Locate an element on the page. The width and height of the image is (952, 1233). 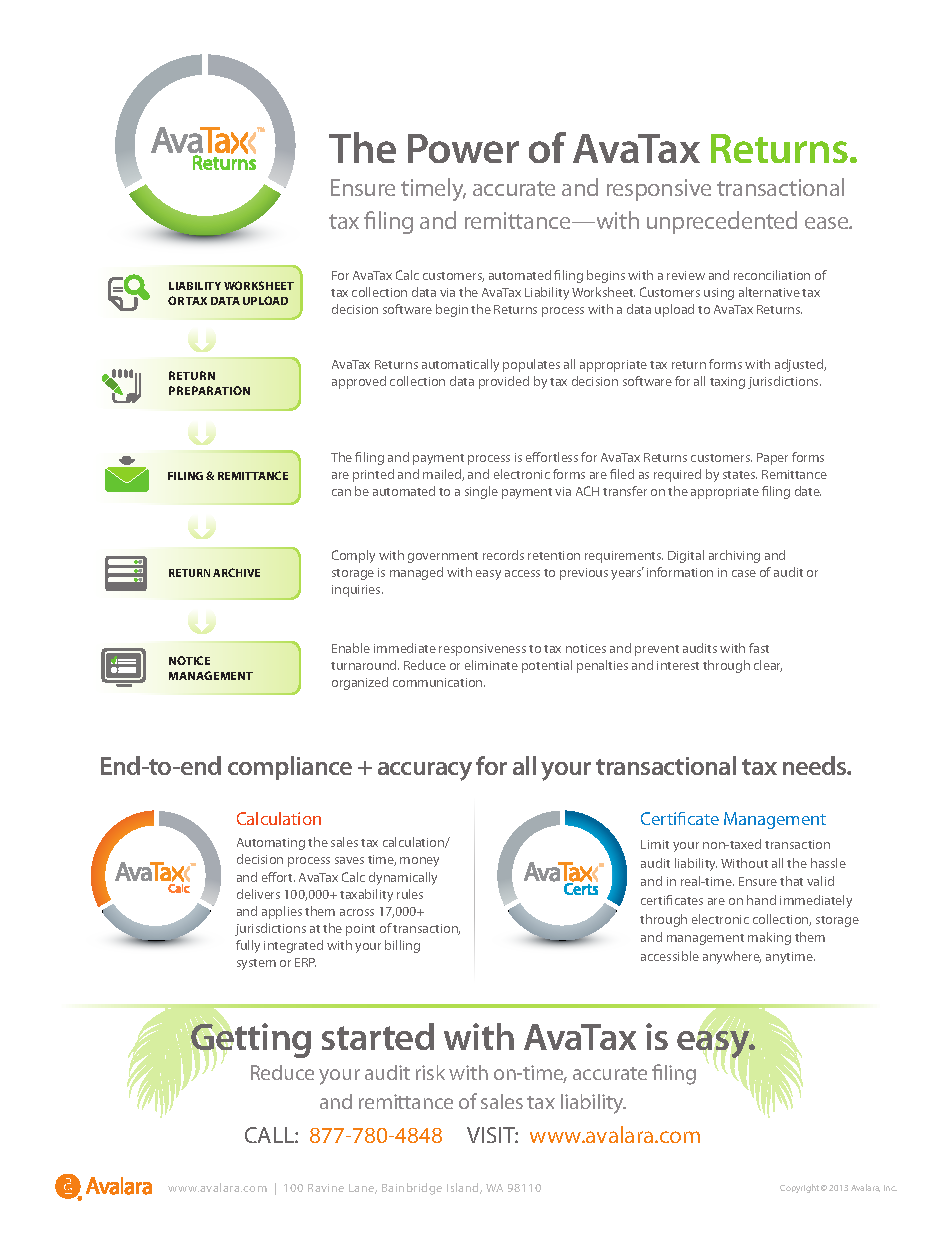
clear is located at coordinates (768, 666).
